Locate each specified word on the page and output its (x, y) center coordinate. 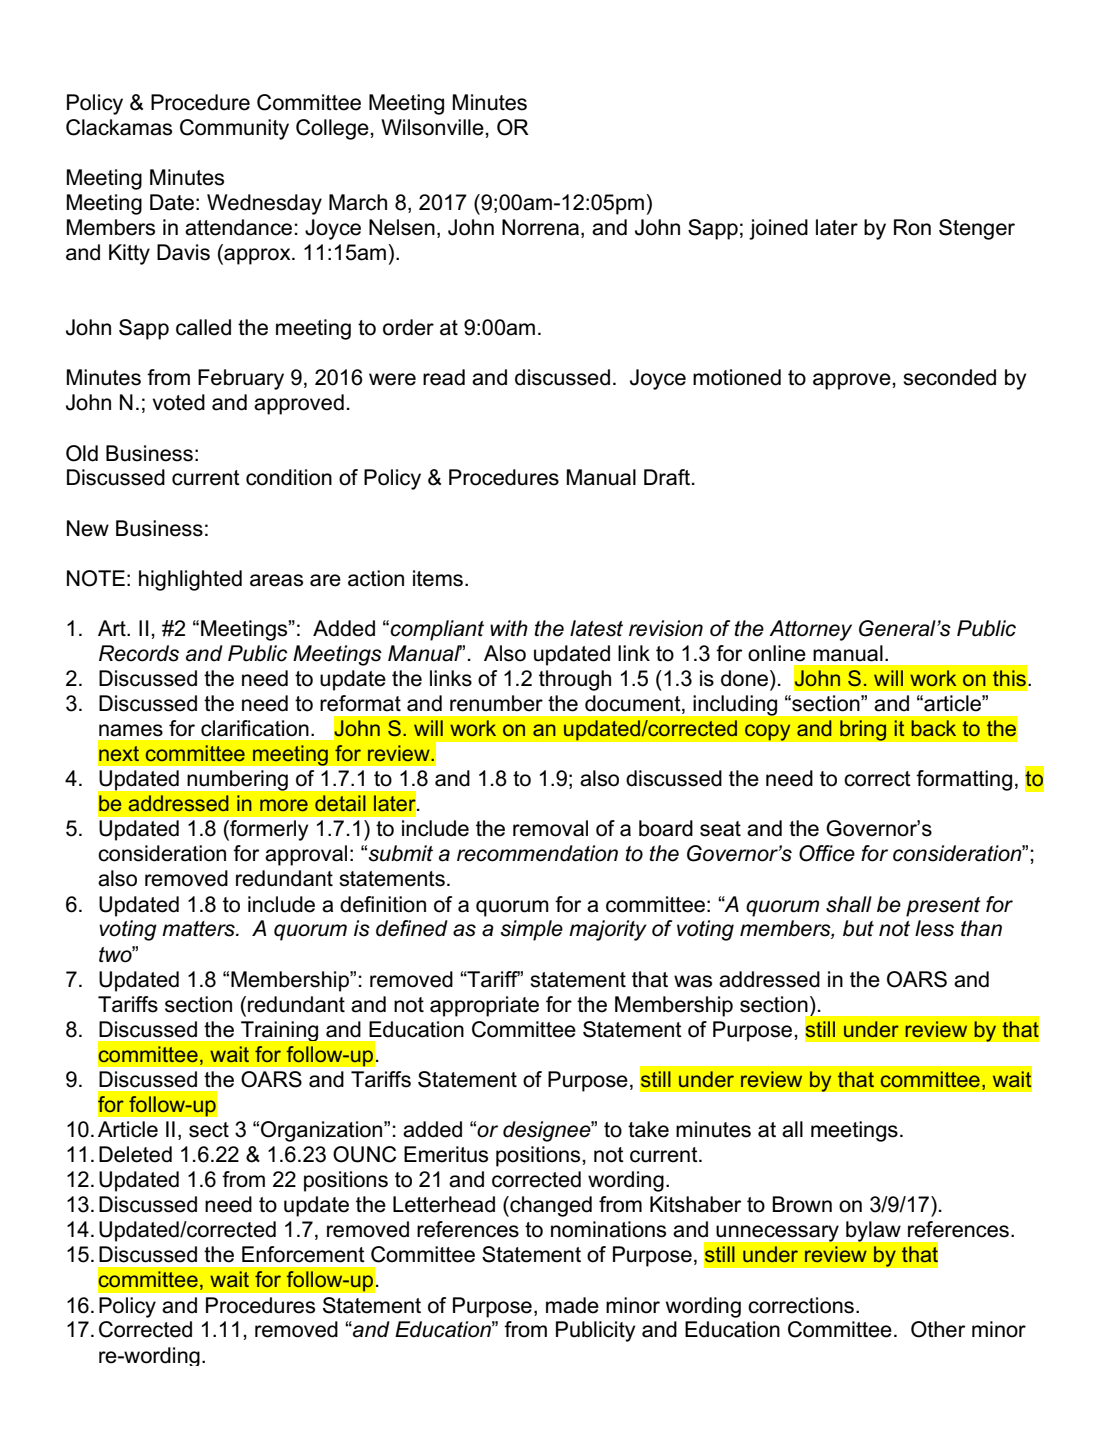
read (444, 377)
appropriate (484, 1006)
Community (234, 129)
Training (279, 1031)
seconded (949, 377)
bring (863, 730)
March (358, 202)
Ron (912, 227)
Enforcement (303, 1254)
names (131, 730)
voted (178, 402)
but (858, 928)
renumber (496, 703)
